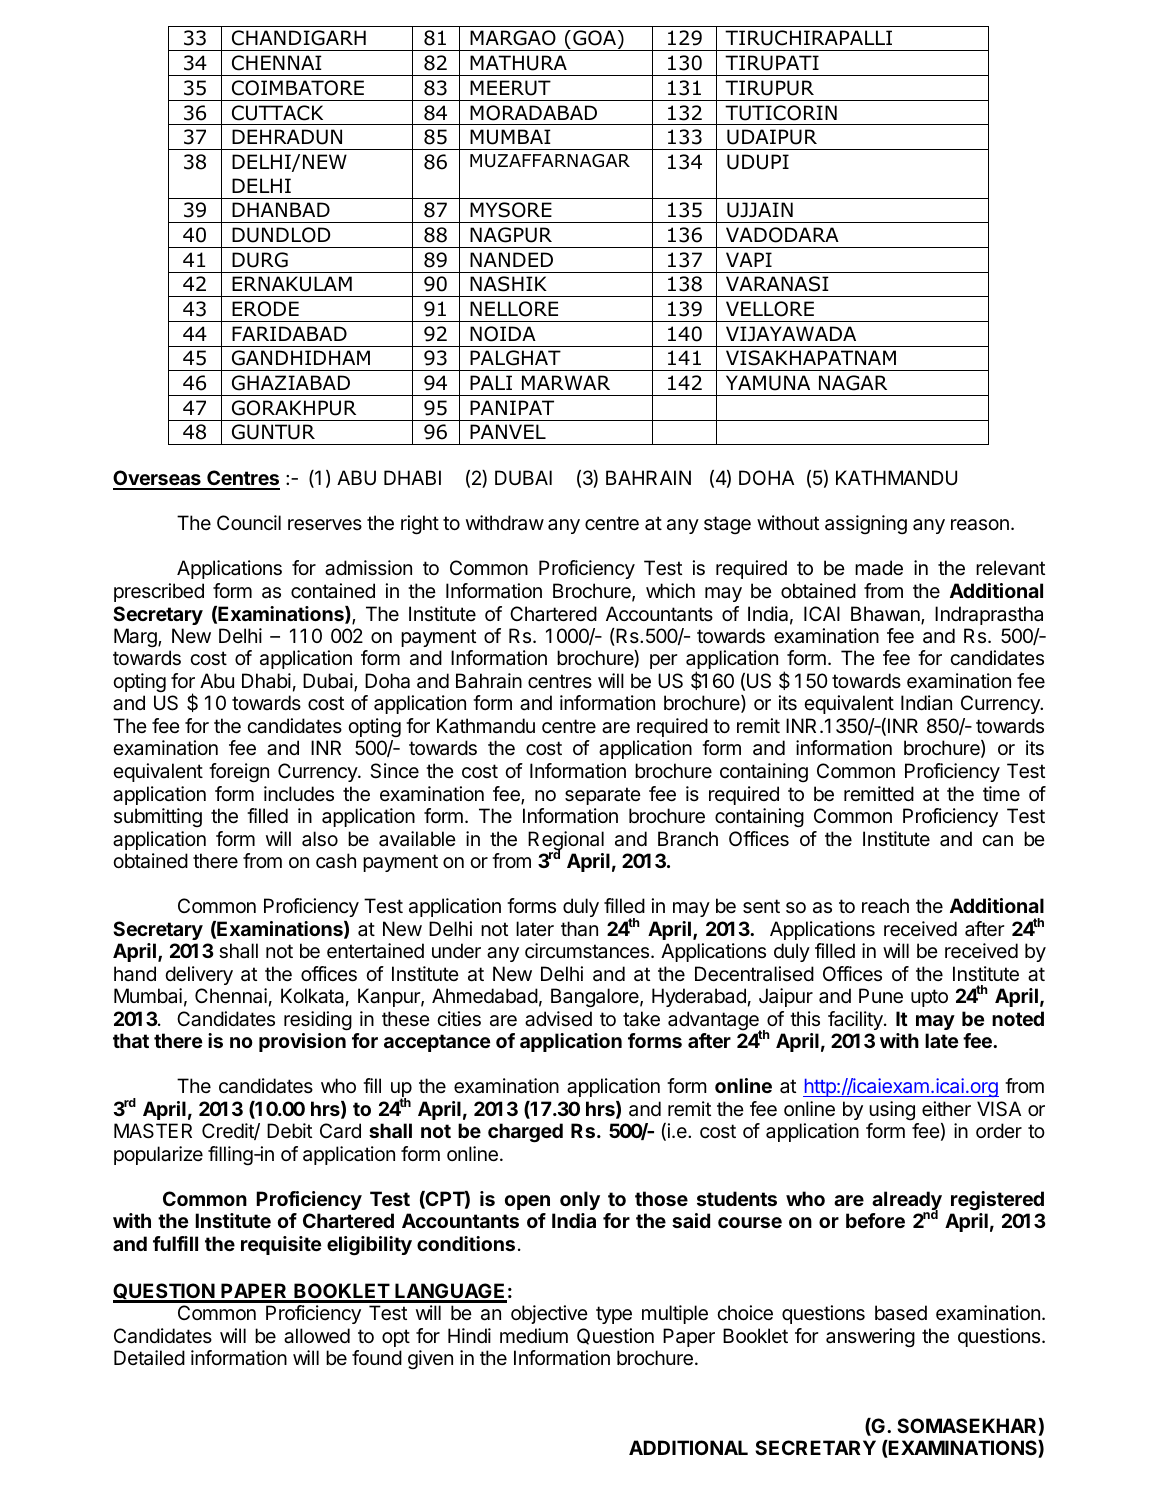 The image size is (1157, 1493). What do you see at coordinates (491, 382) in the screenshot?
I see `PALI` at bounding box center [491, 382].
